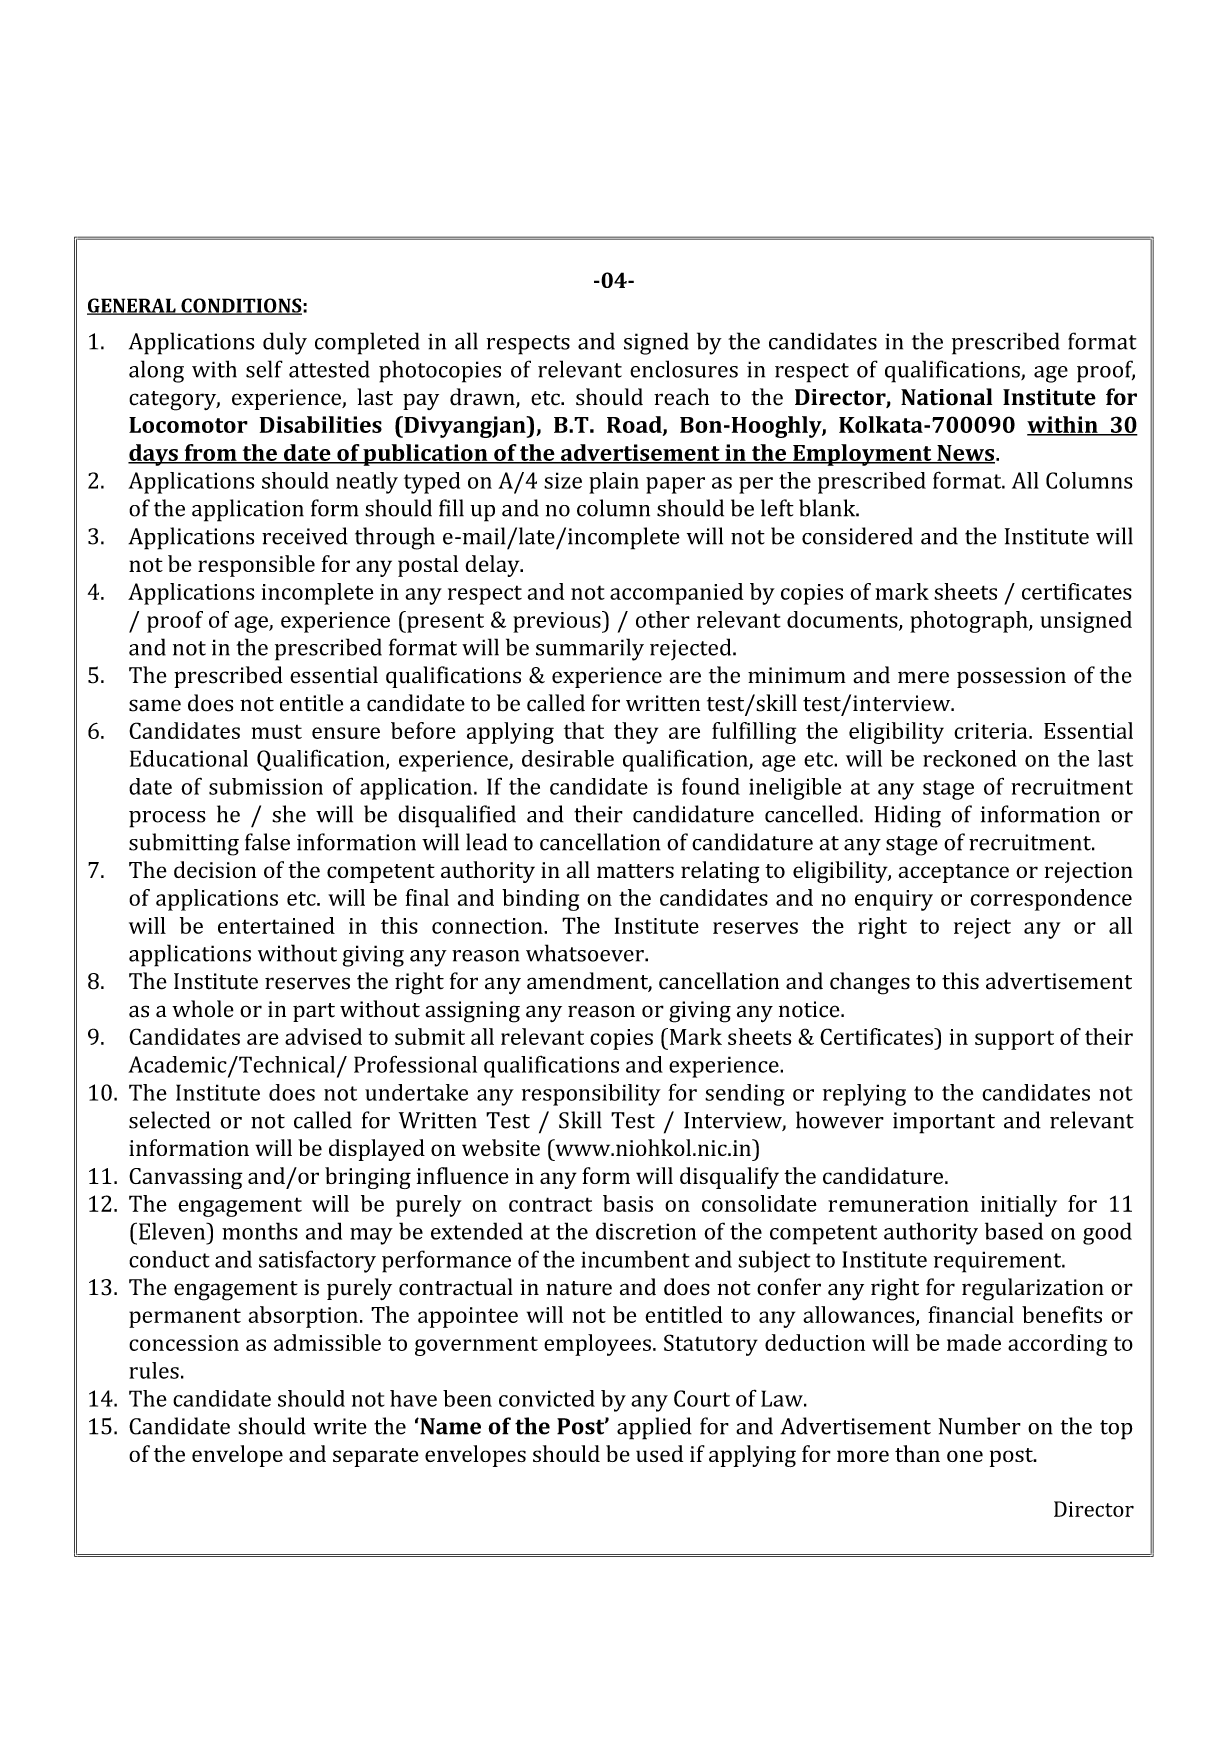  I want to click on responsibility, so click(591, 1095).
